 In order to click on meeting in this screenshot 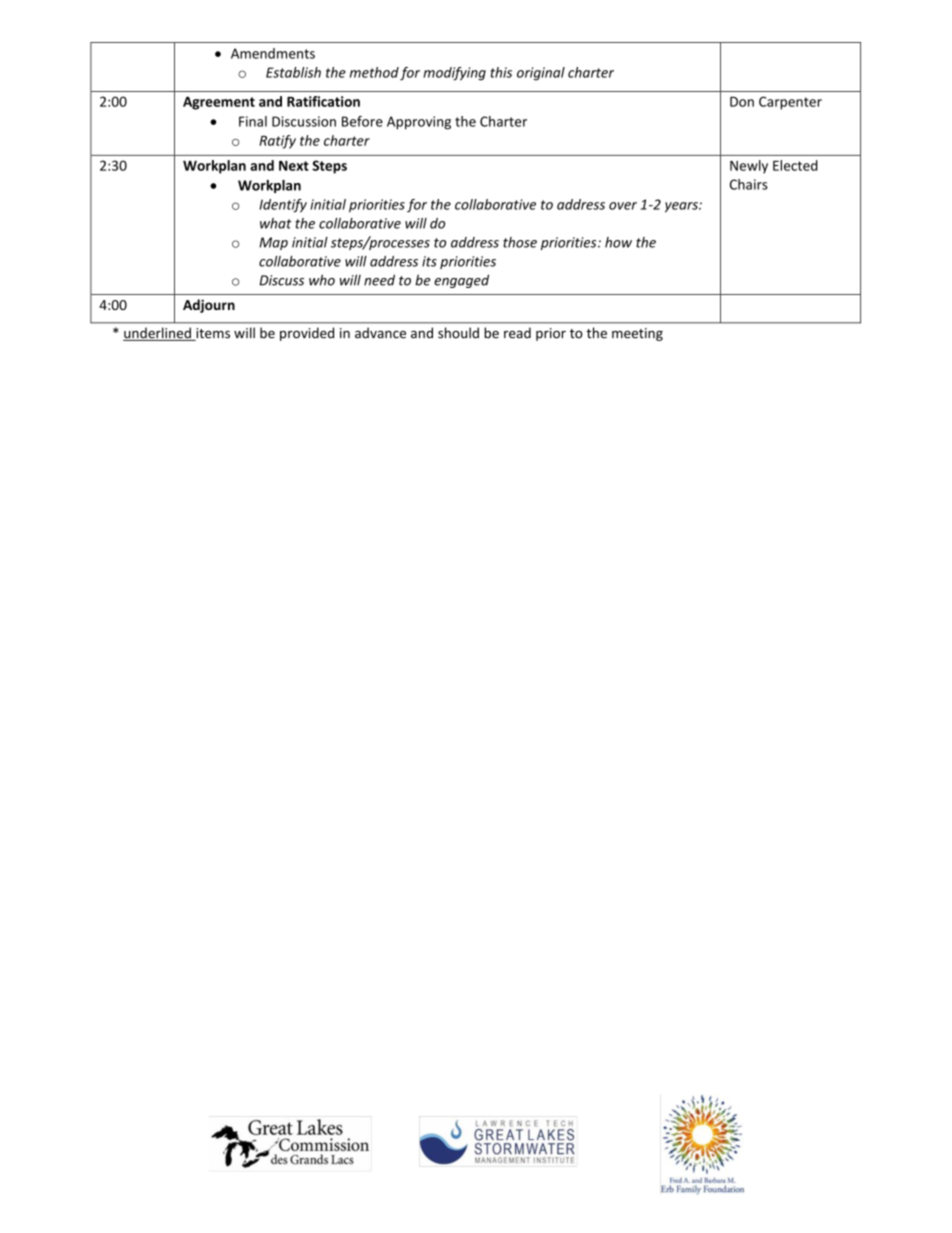, I will do `click(637, 334)`.
